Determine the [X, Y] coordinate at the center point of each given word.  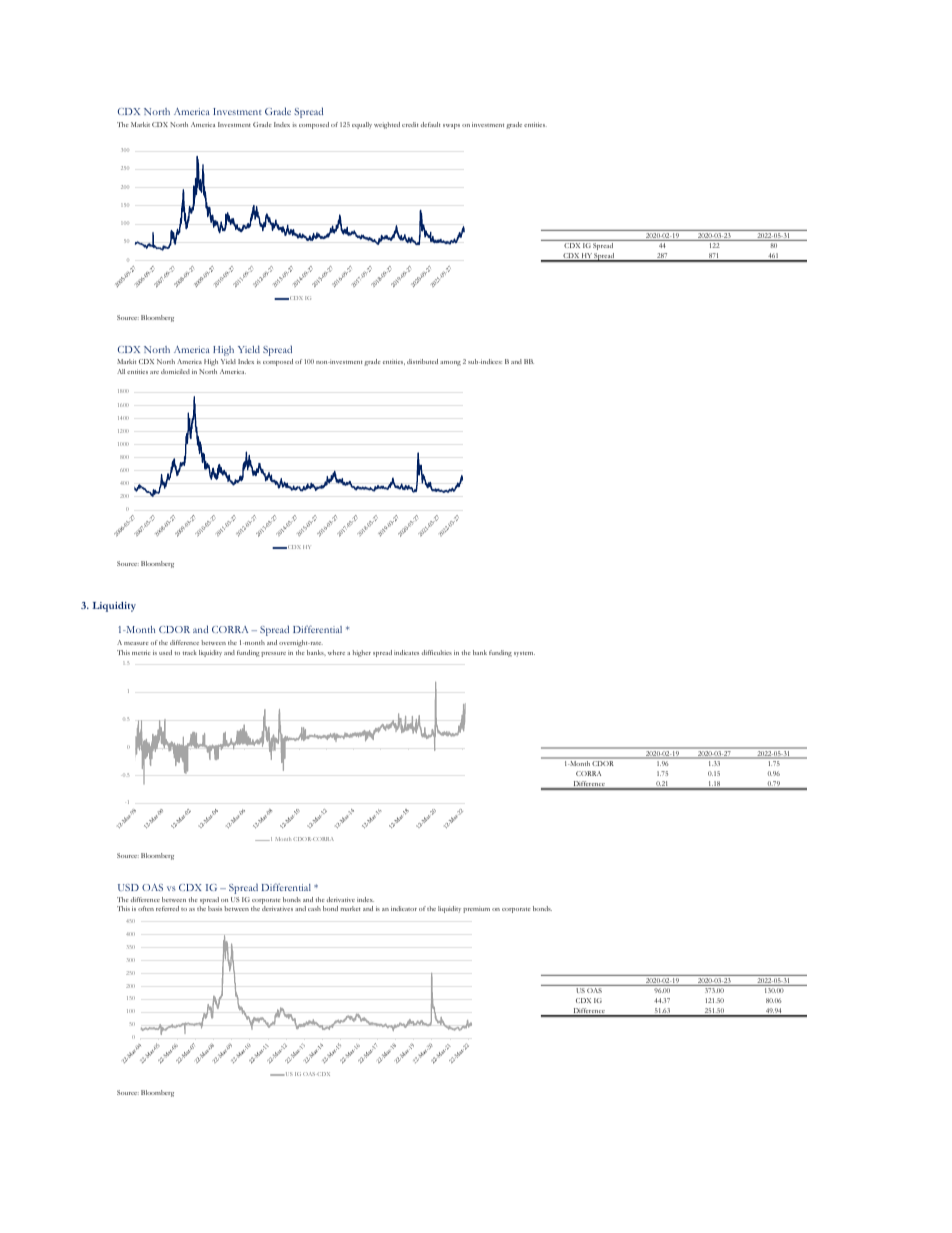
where [336, 652]
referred [167, 908]
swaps [451, 126]
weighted [387, 125]
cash [314, 908]
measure [136, 643]
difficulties [436, 652]
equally [362, 125]
